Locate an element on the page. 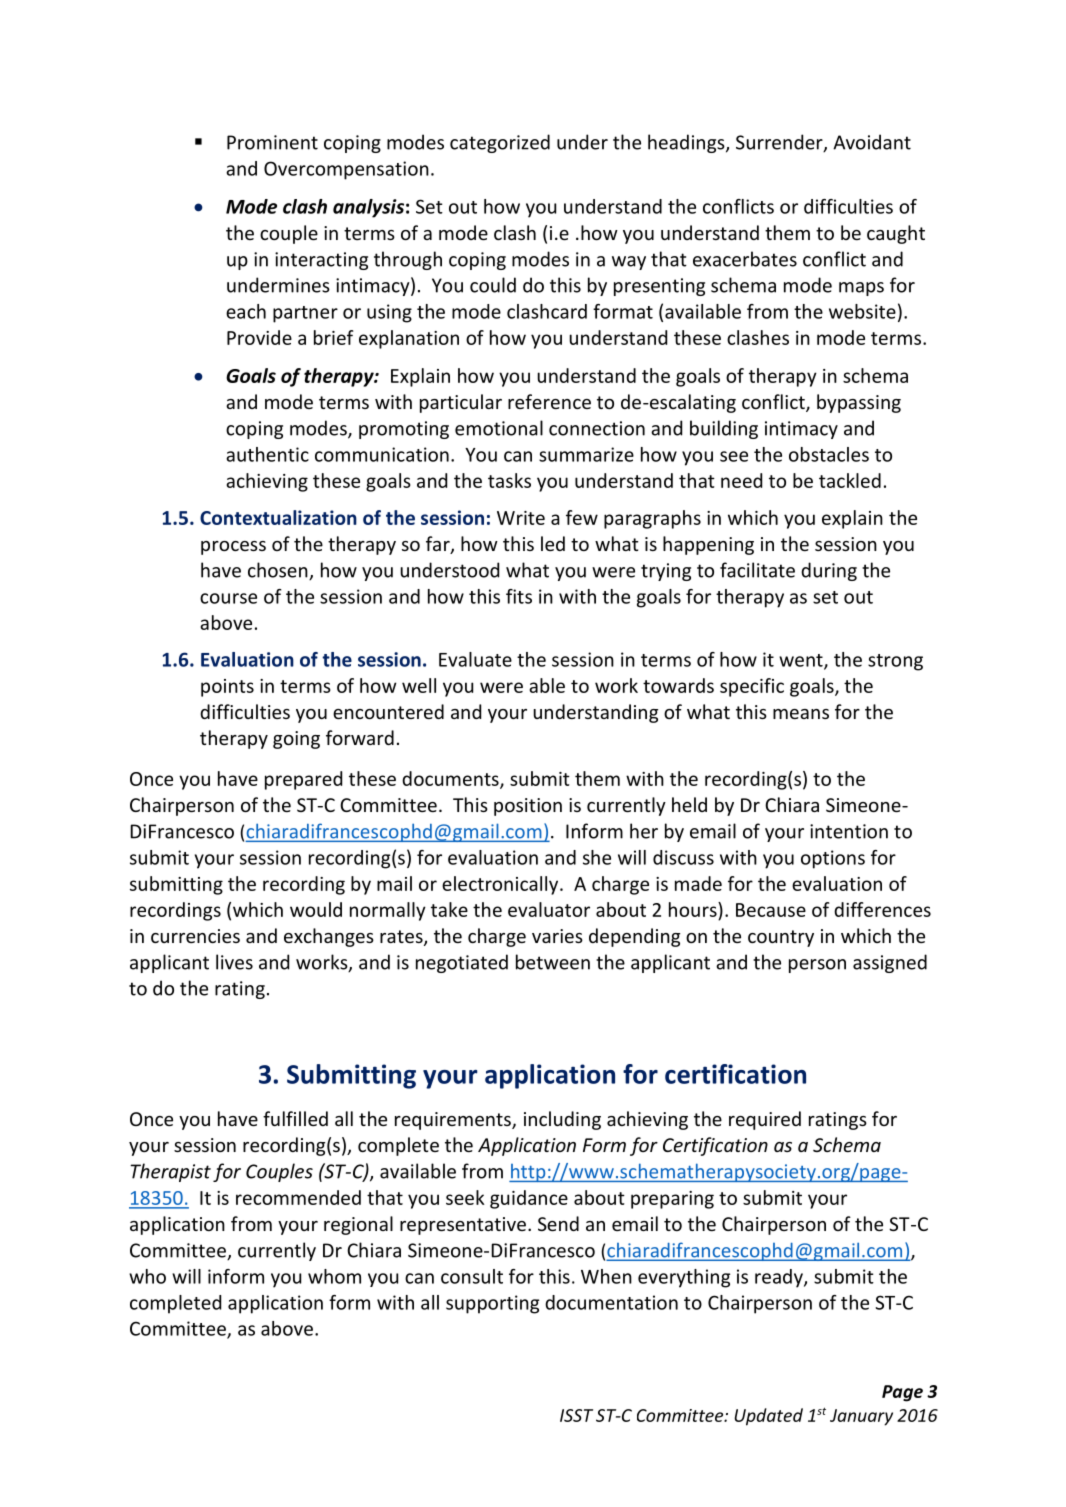 This page has width=1066, height=1507. chosen is located at coordinates (279, 571).
